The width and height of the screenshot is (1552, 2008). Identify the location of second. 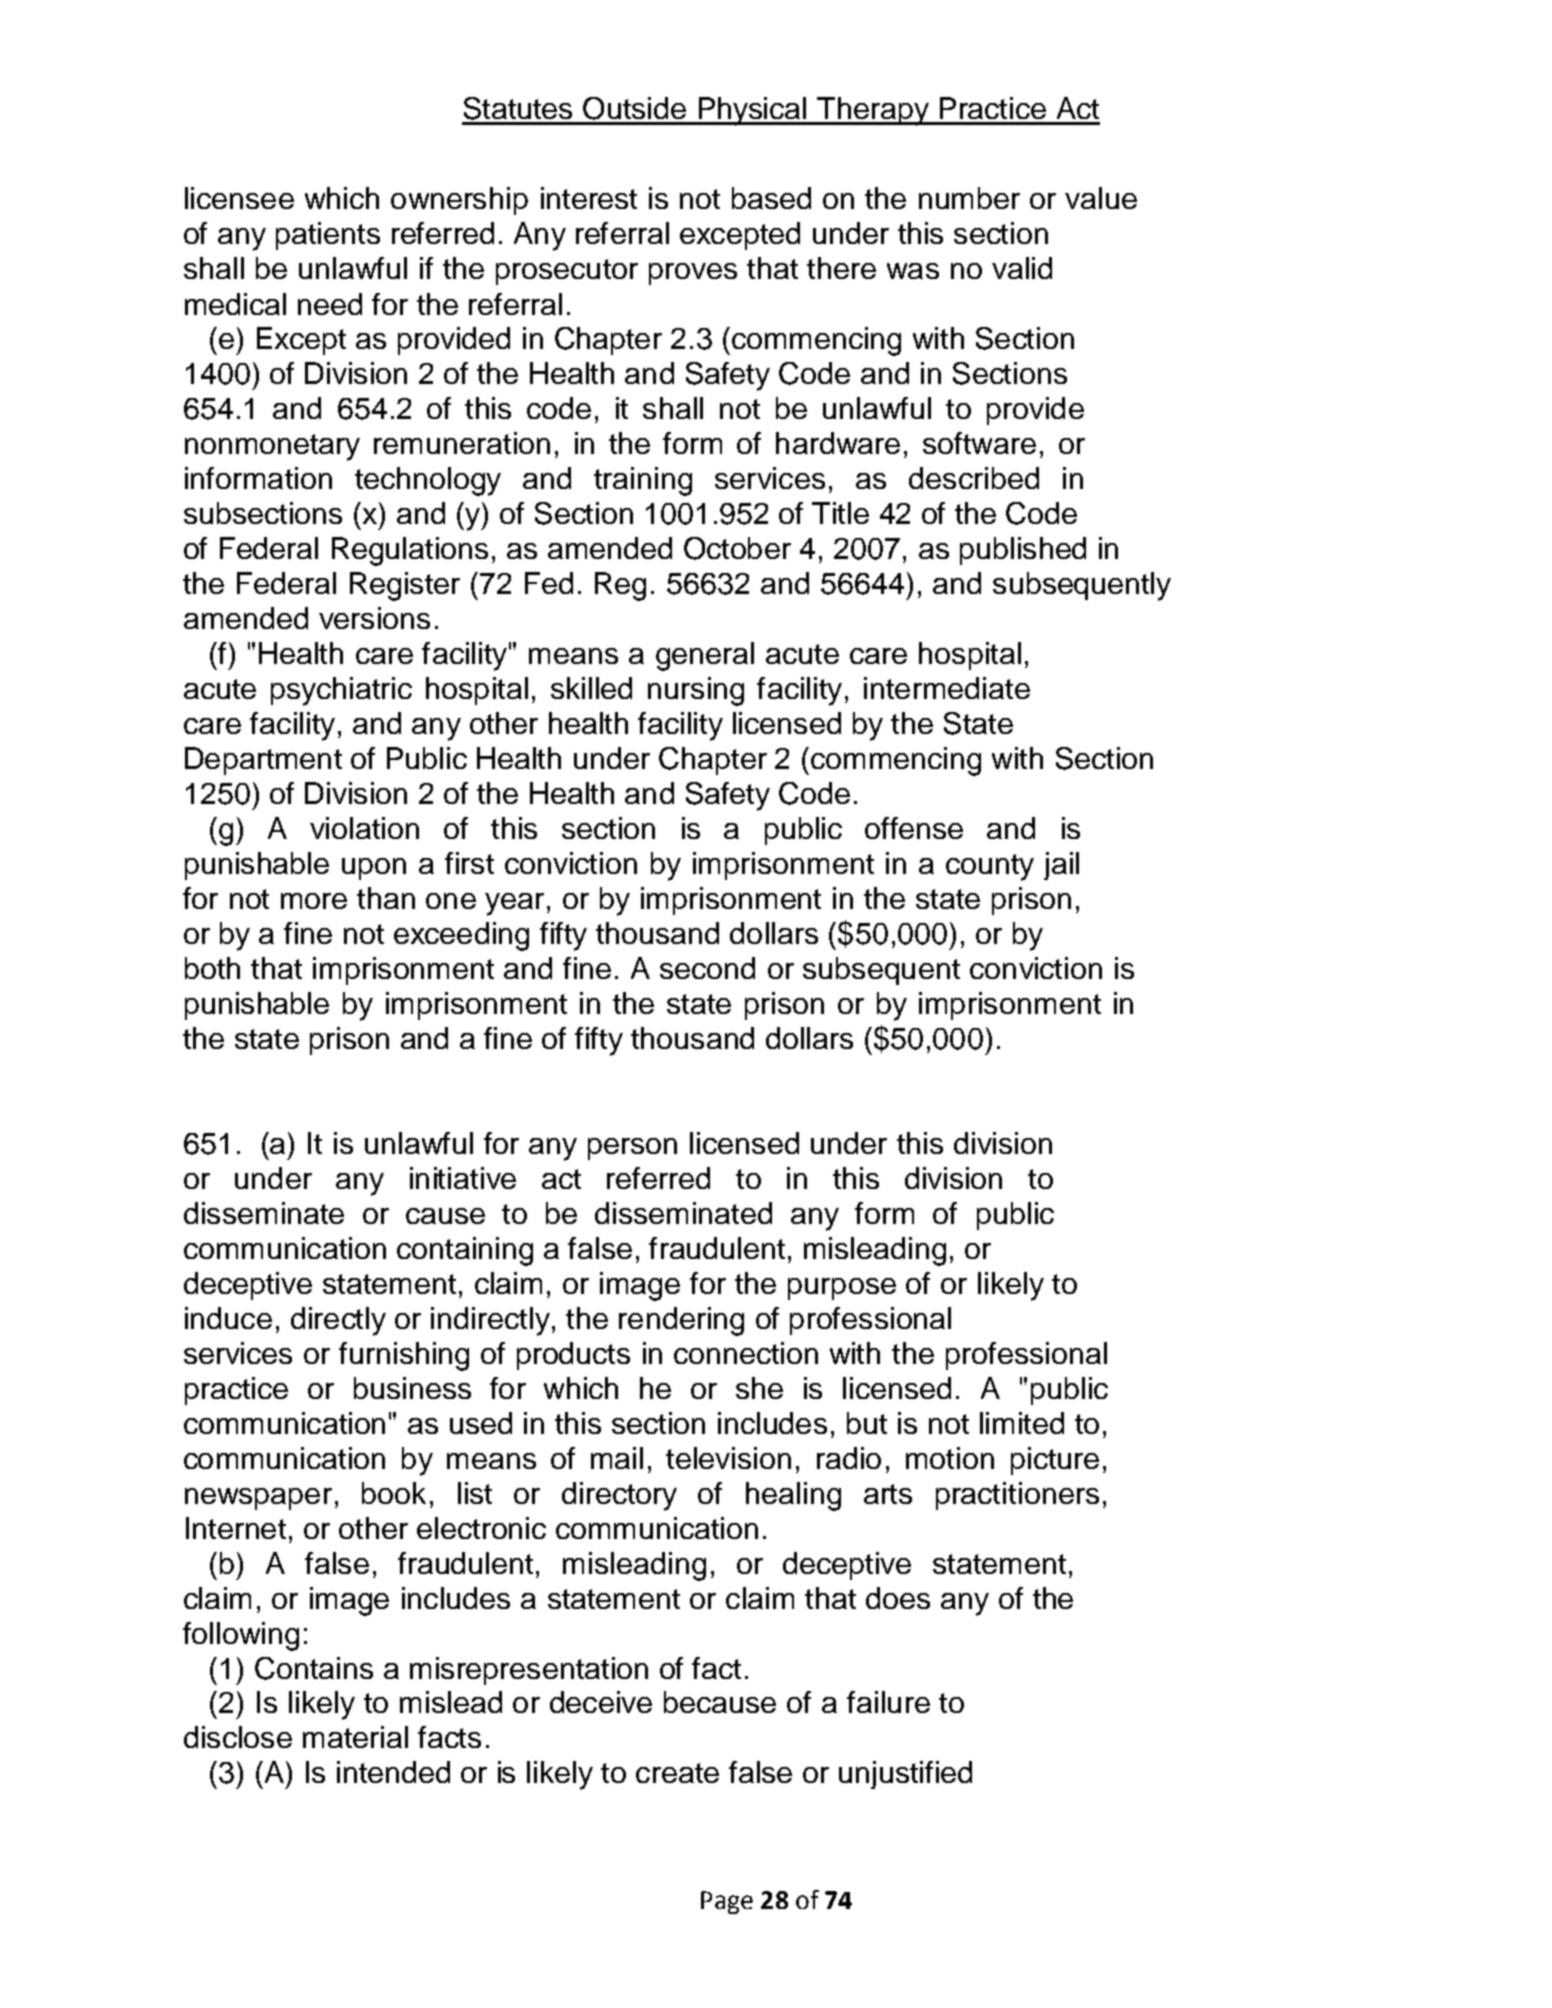
(707, 968).
